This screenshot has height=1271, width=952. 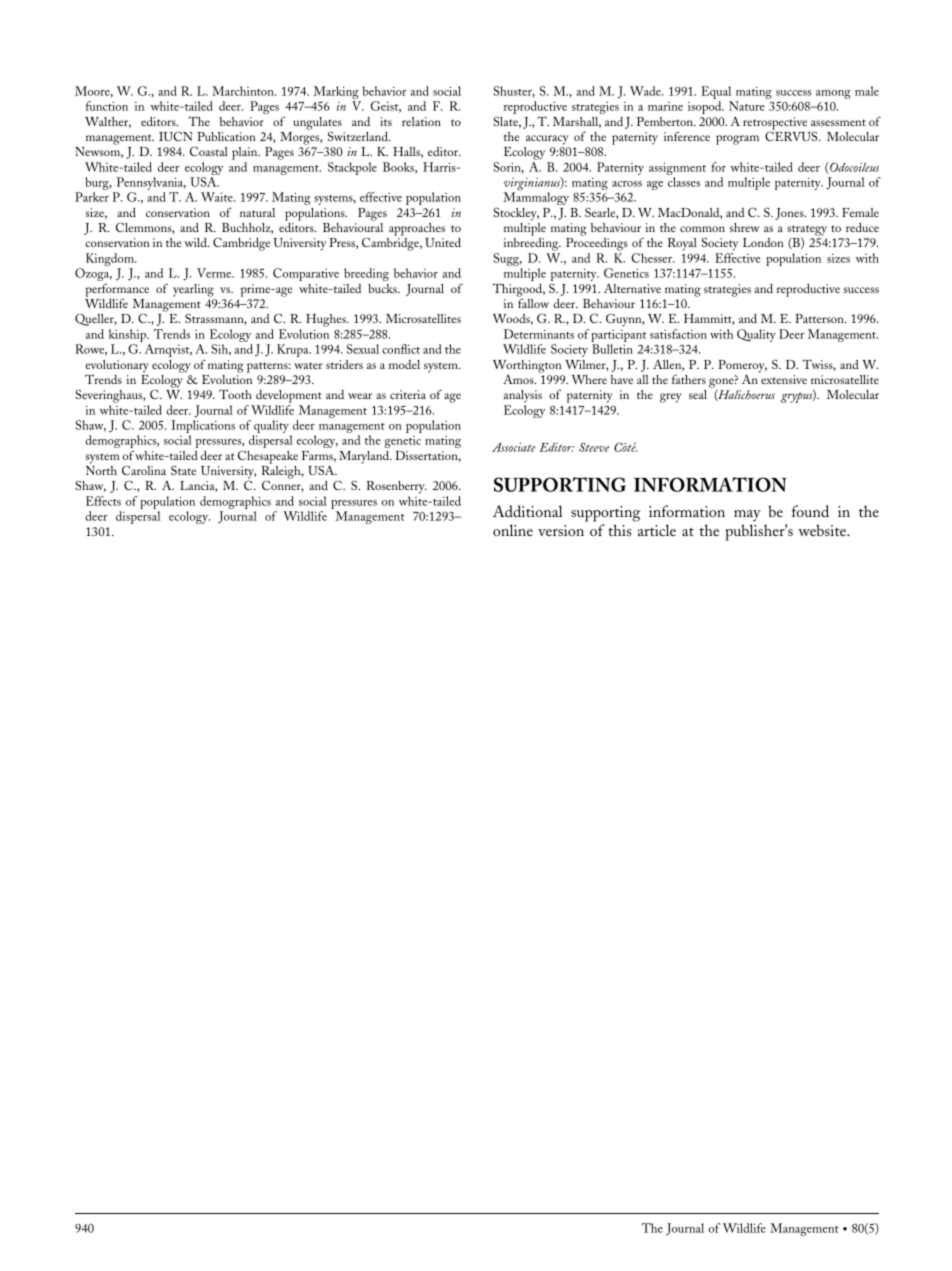 I want to click on United, so click(x=443, y=242).
